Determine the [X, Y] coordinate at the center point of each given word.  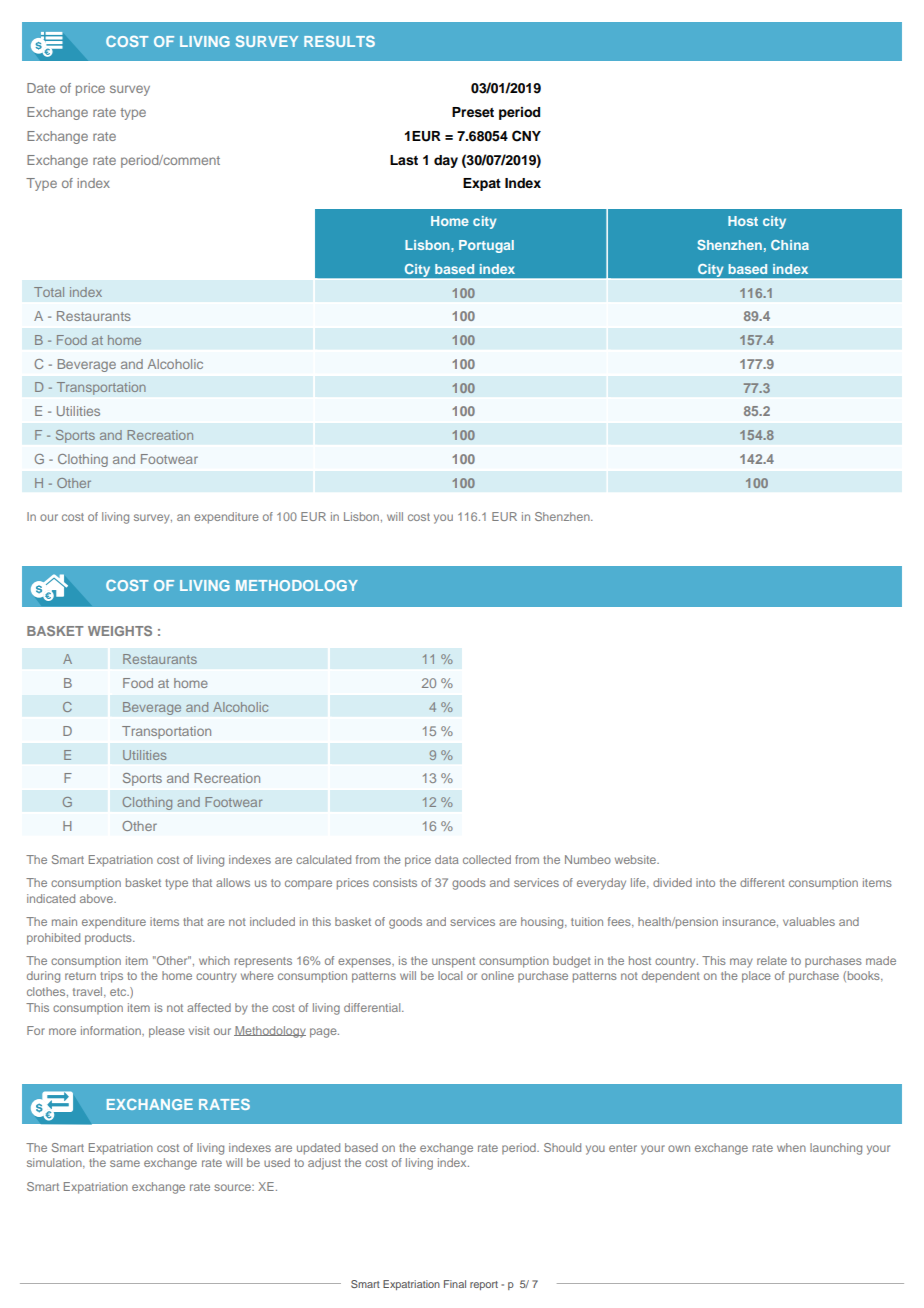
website [636, 859]
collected [487, 859]
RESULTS [339, 41]
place [756, 977]
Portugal [486, 246]
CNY [526, 136]
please [167, 1032]
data [447, 859]
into [705, 882]
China [790, 245]
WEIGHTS [120, 631]
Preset [473, 112]
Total [49, 292]
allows [233, 882]
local [450, 975]
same [125, 1163]
